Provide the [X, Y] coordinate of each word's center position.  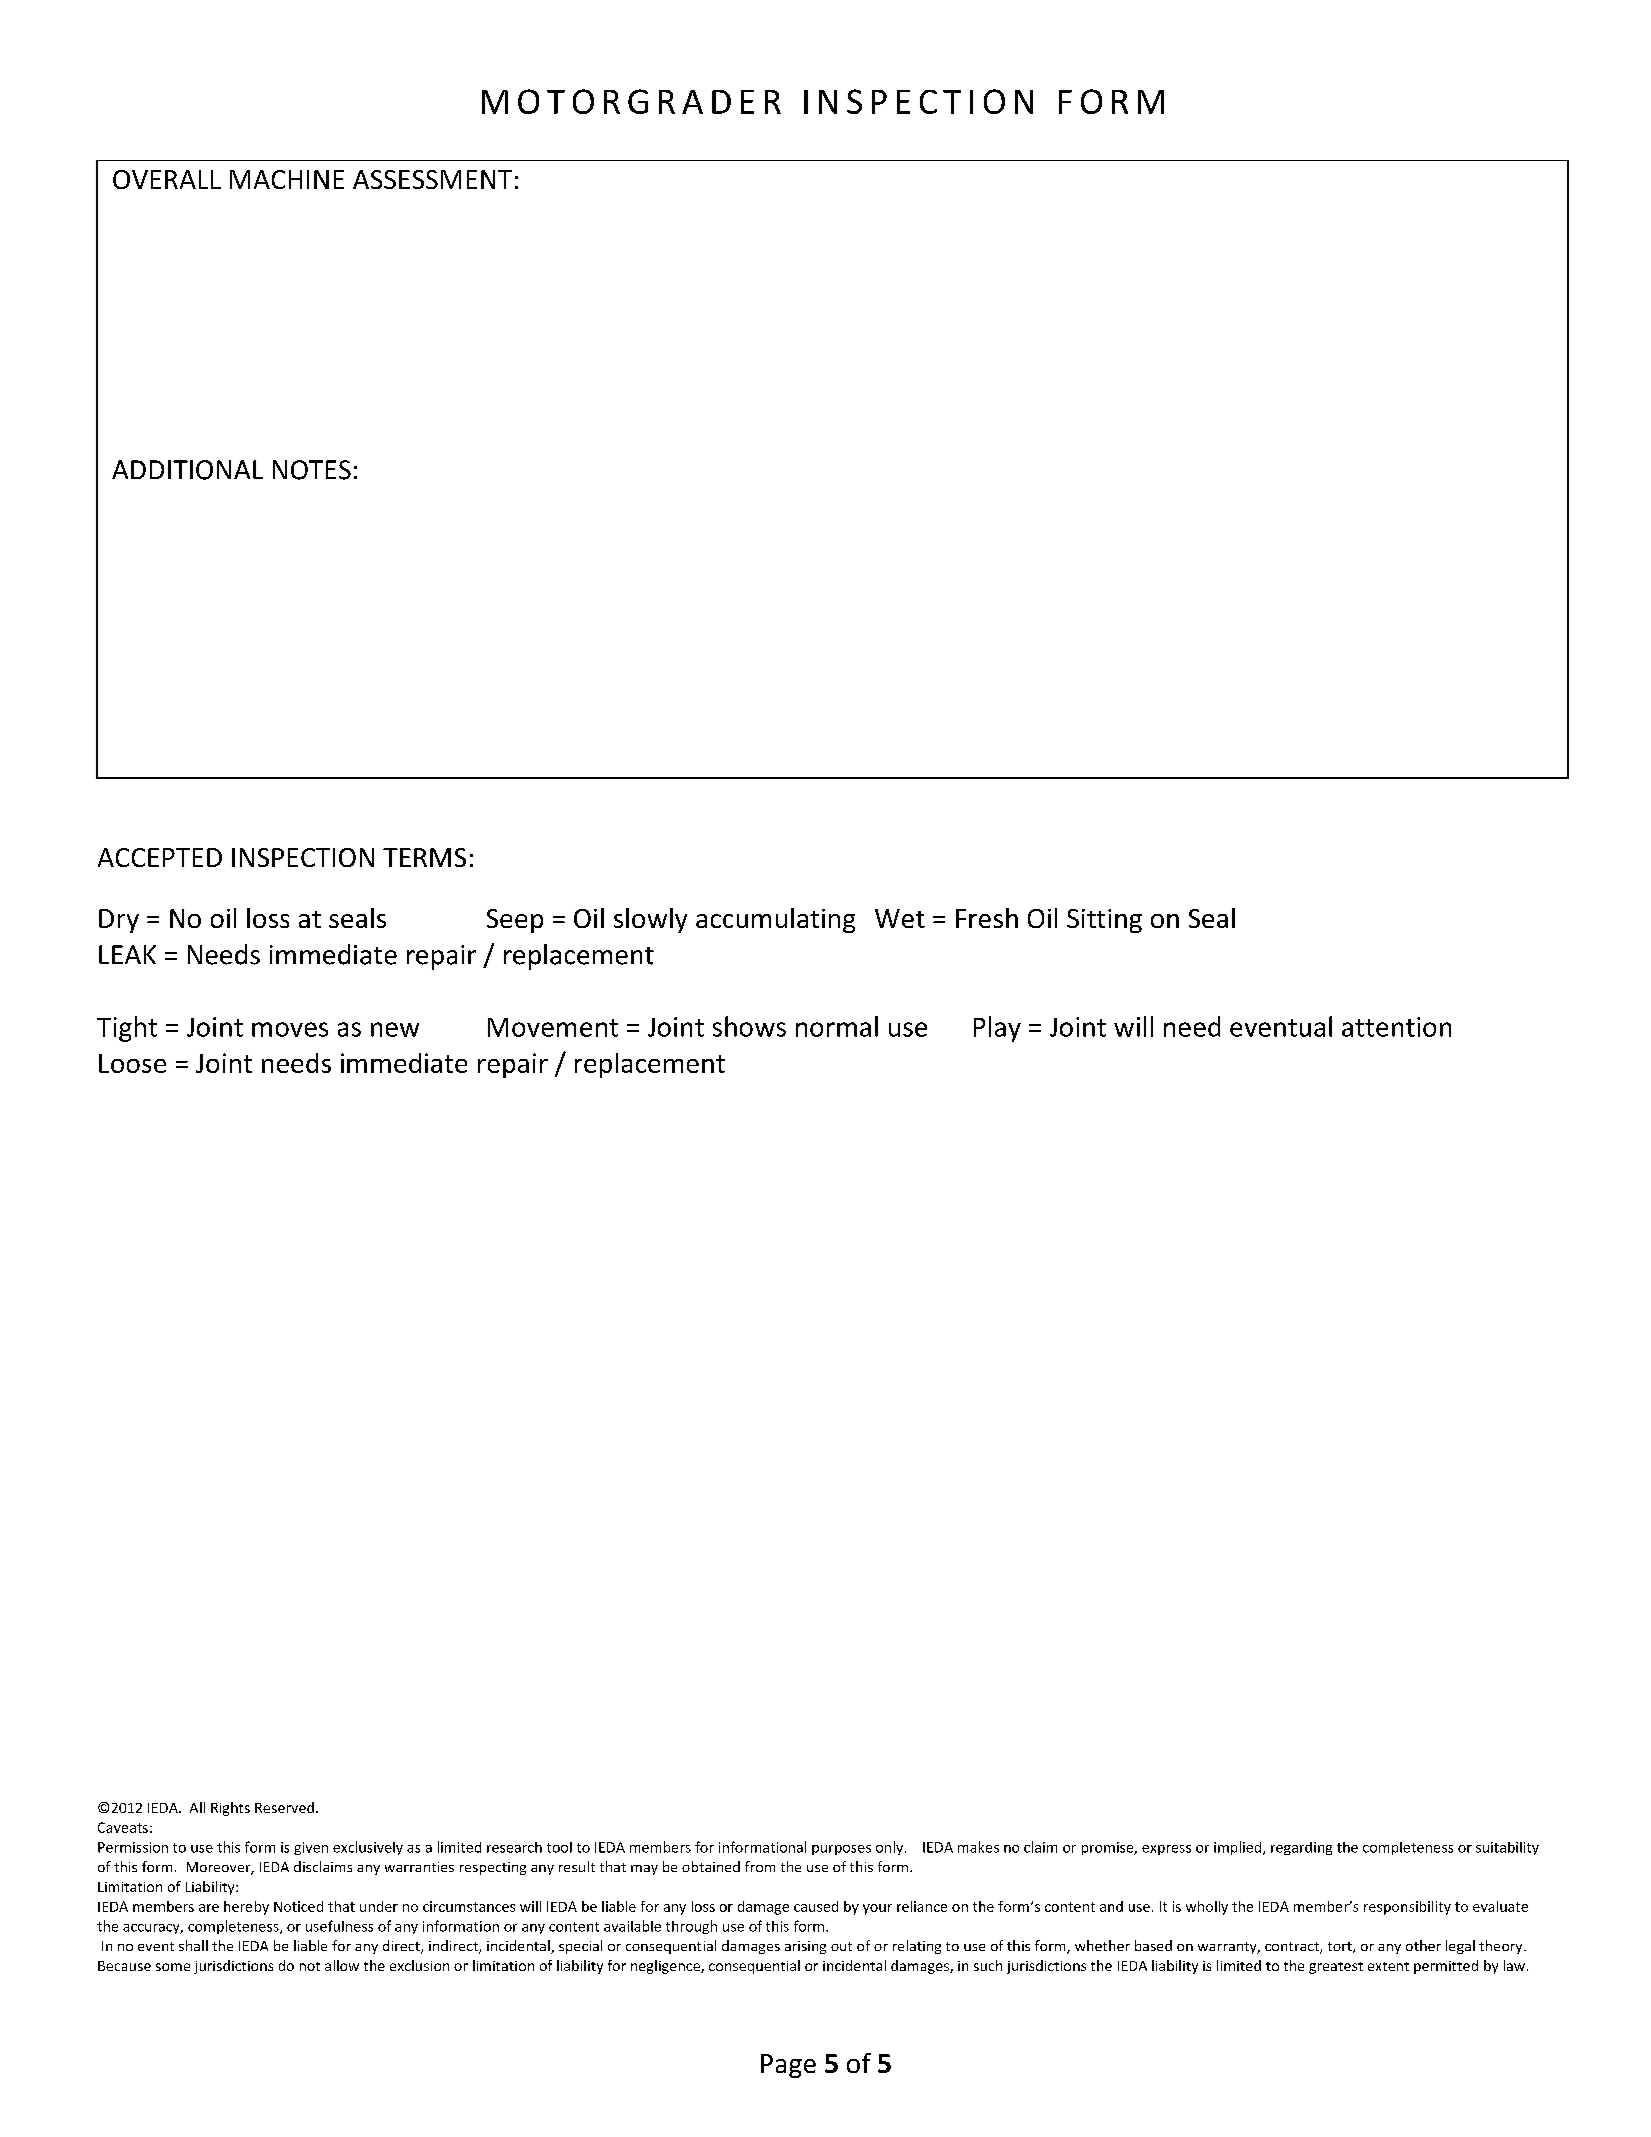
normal [837, 1026]
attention [1396, 1027]
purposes [841, 1850]
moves [290, 1029]
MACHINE [287, 179]
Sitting [1104, 921]
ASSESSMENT [432, 179]
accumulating [775, 920]
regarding [1301, 1848]
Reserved [284, 1807]
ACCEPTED [160, 857]
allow [342, 1965]
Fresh [987, 918]
